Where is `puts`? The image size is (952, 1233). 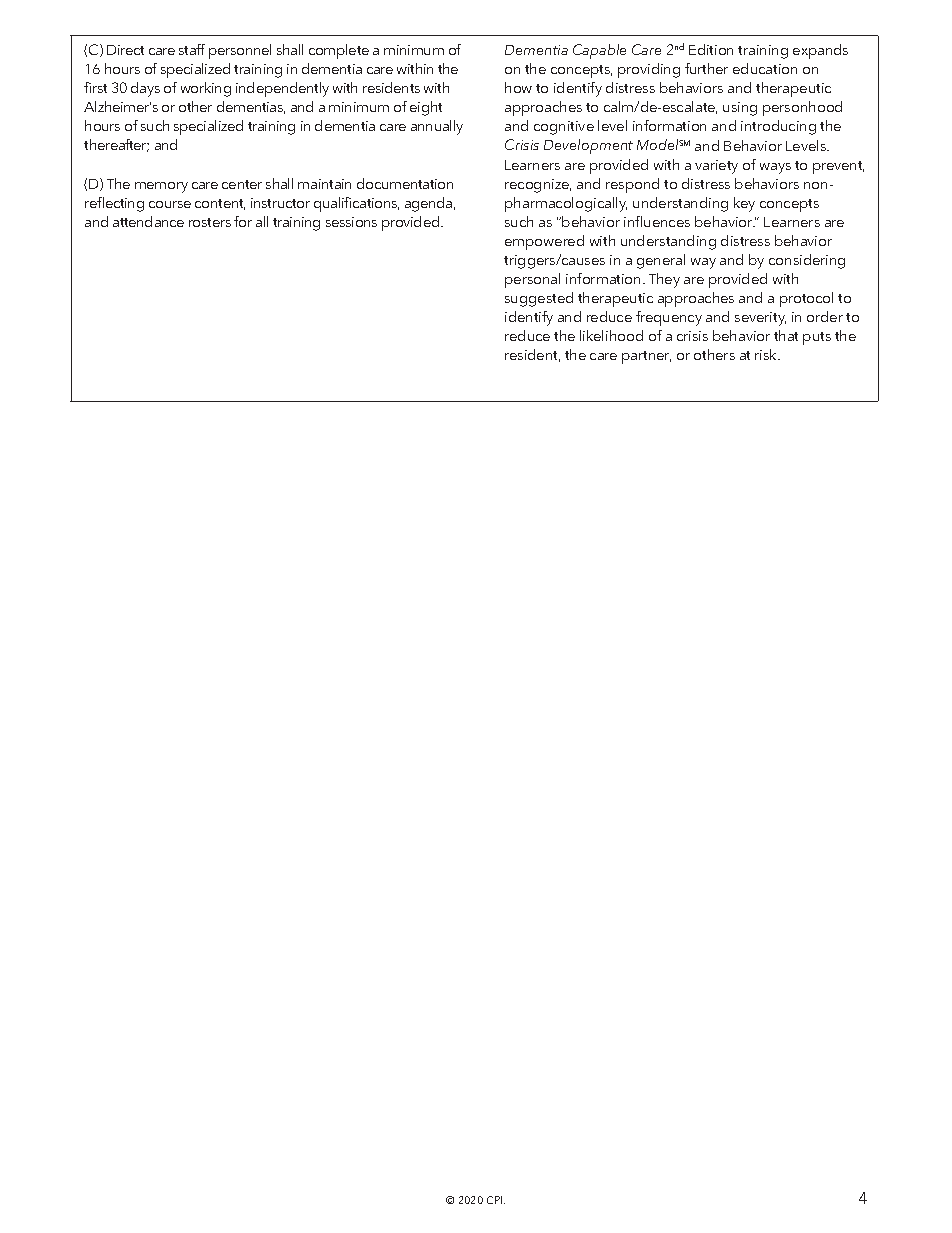
puts is located at coordinates (817, 338).
